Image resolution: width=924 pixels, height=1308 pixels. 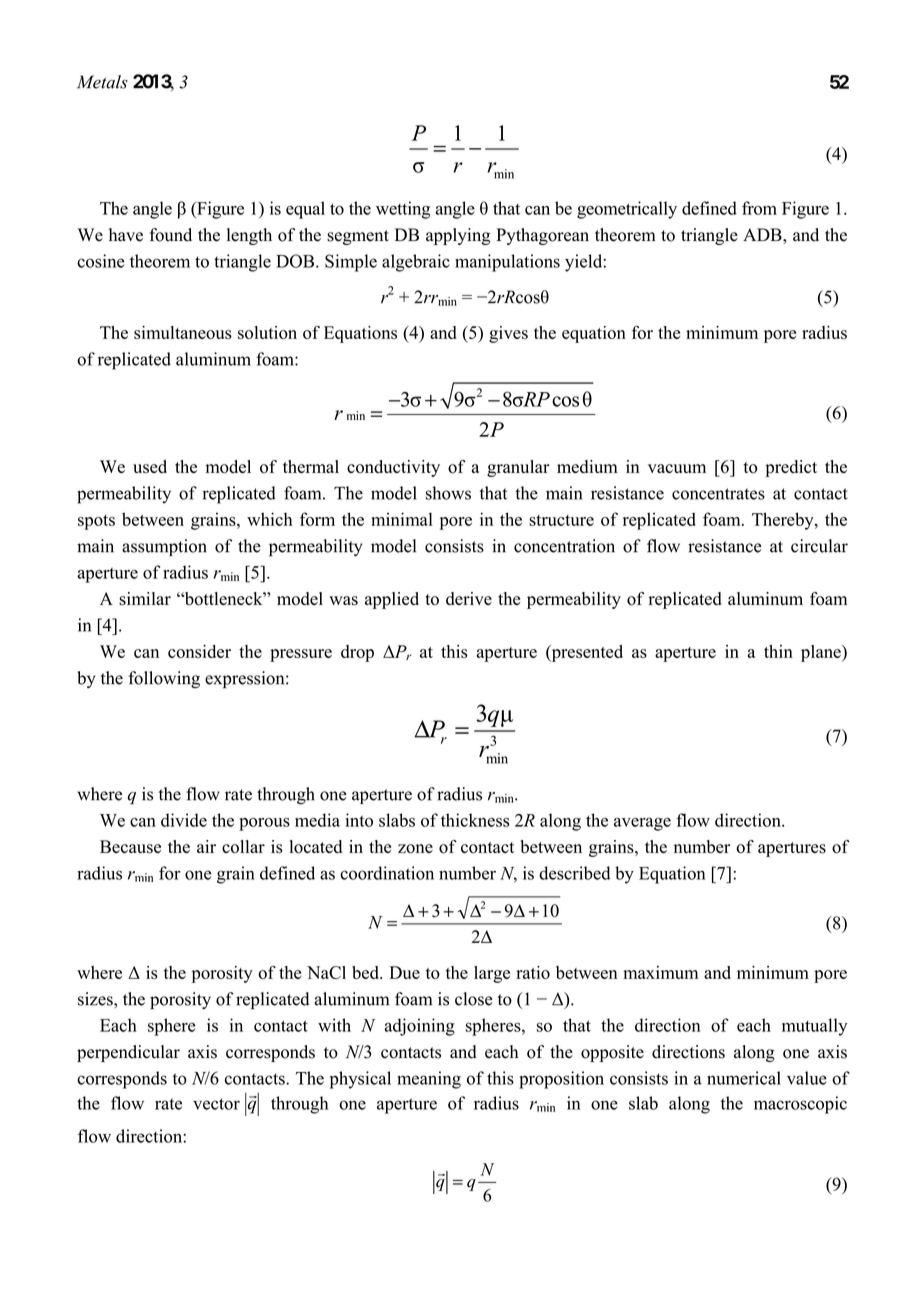 I want to click on thin, so click(x=778, y=651).
